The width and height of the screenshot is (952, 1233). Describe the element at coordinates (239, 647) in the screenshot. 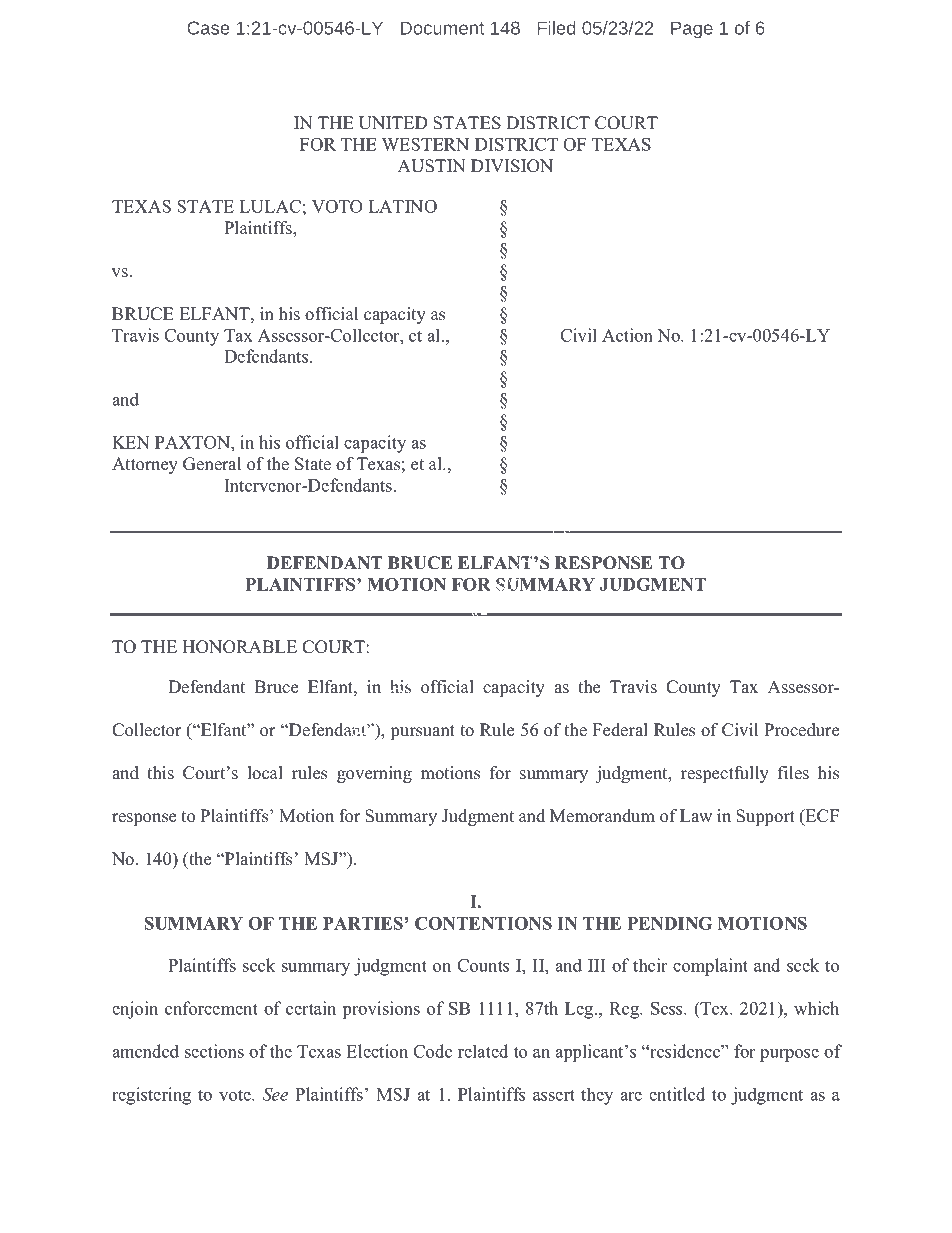

I see `HONORABLE` at that location.
